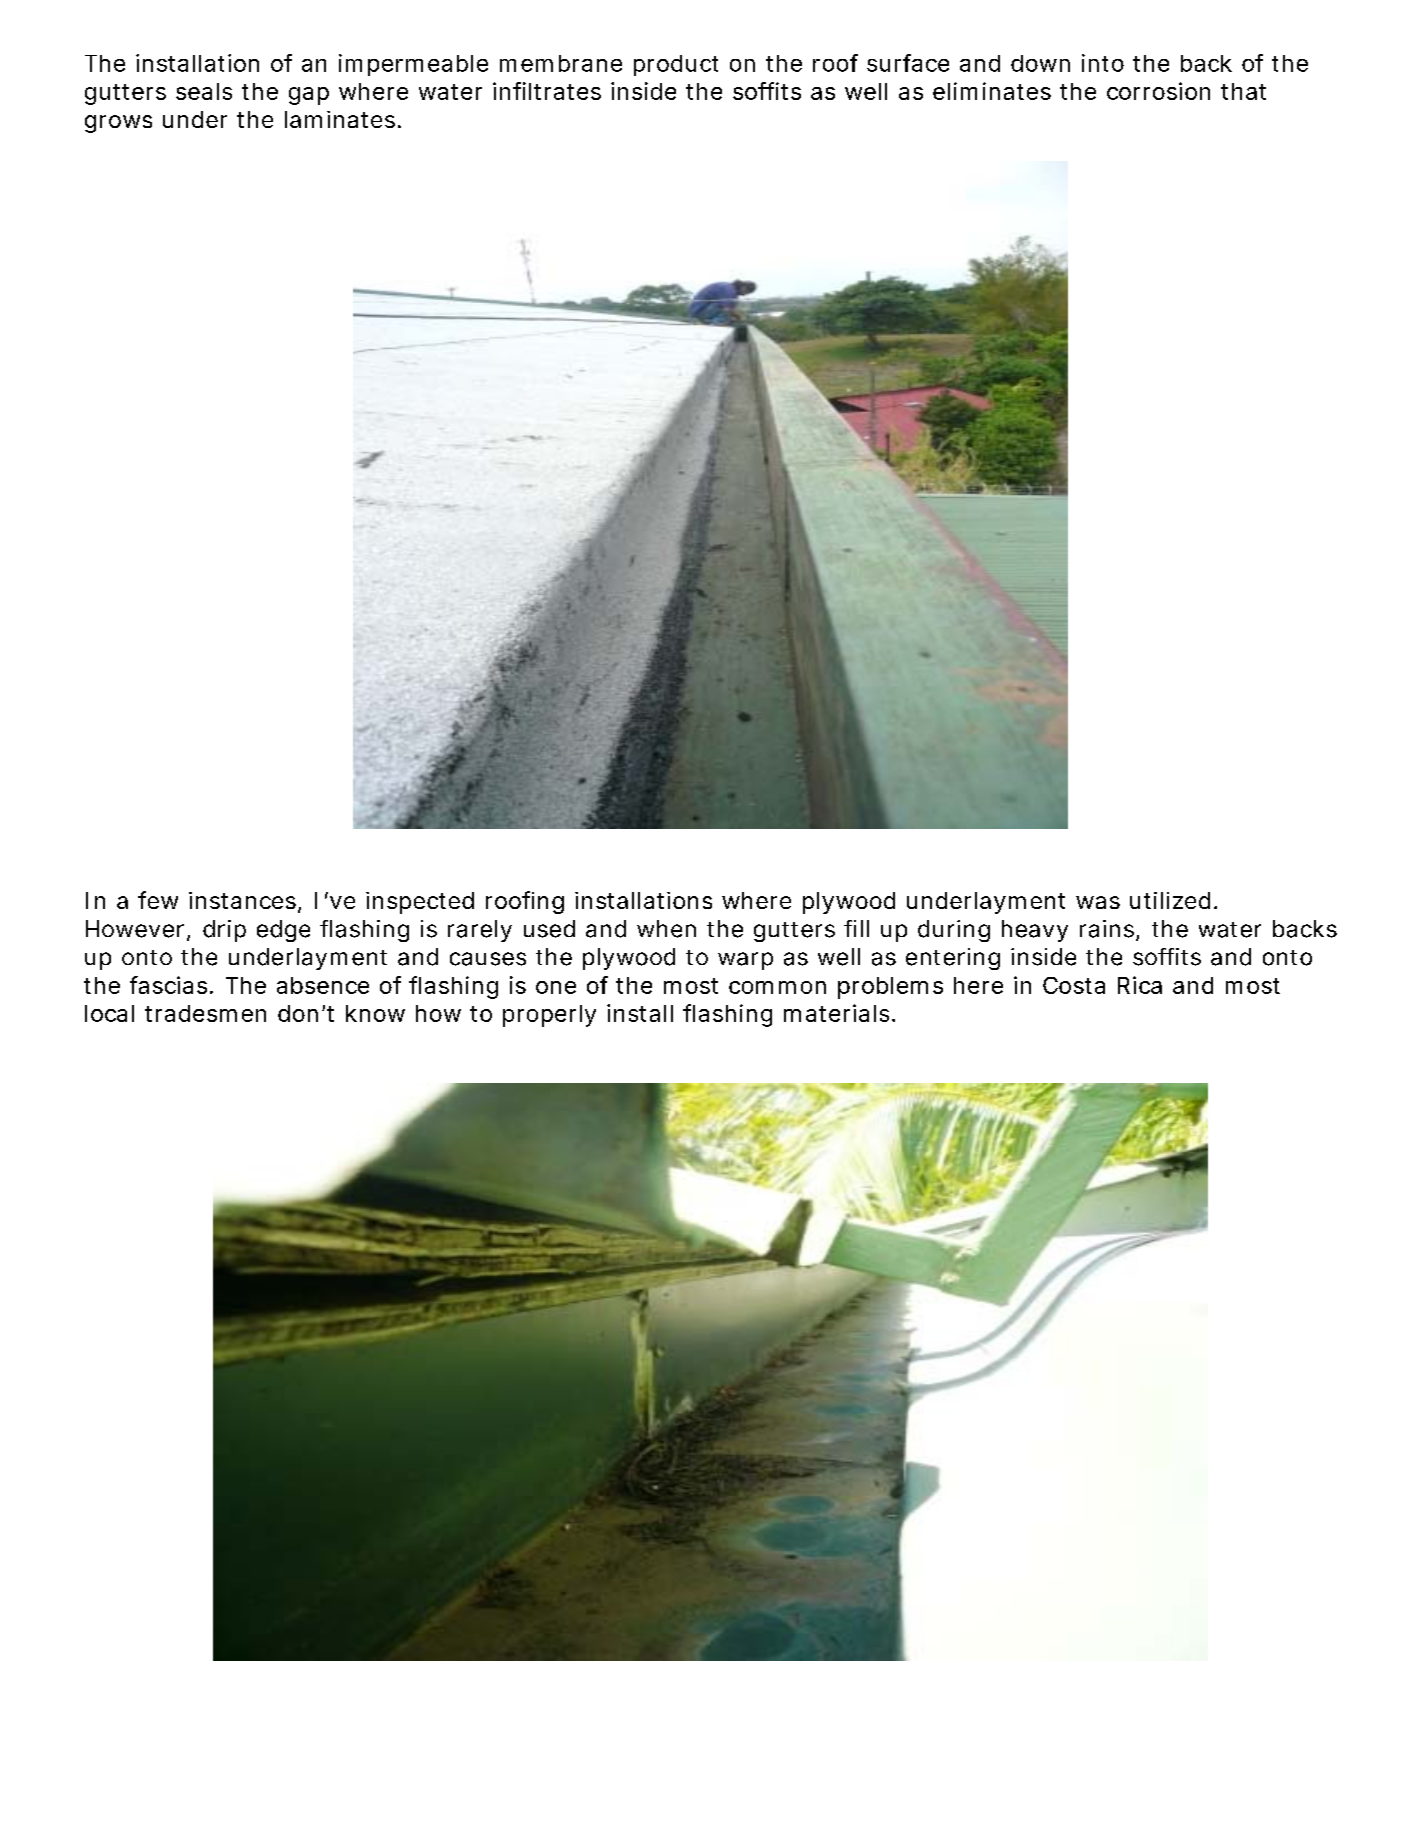  What do you see at coordinates (118, 124) in the screenshot?
I see `grows` at bounding box center [118, 124].
